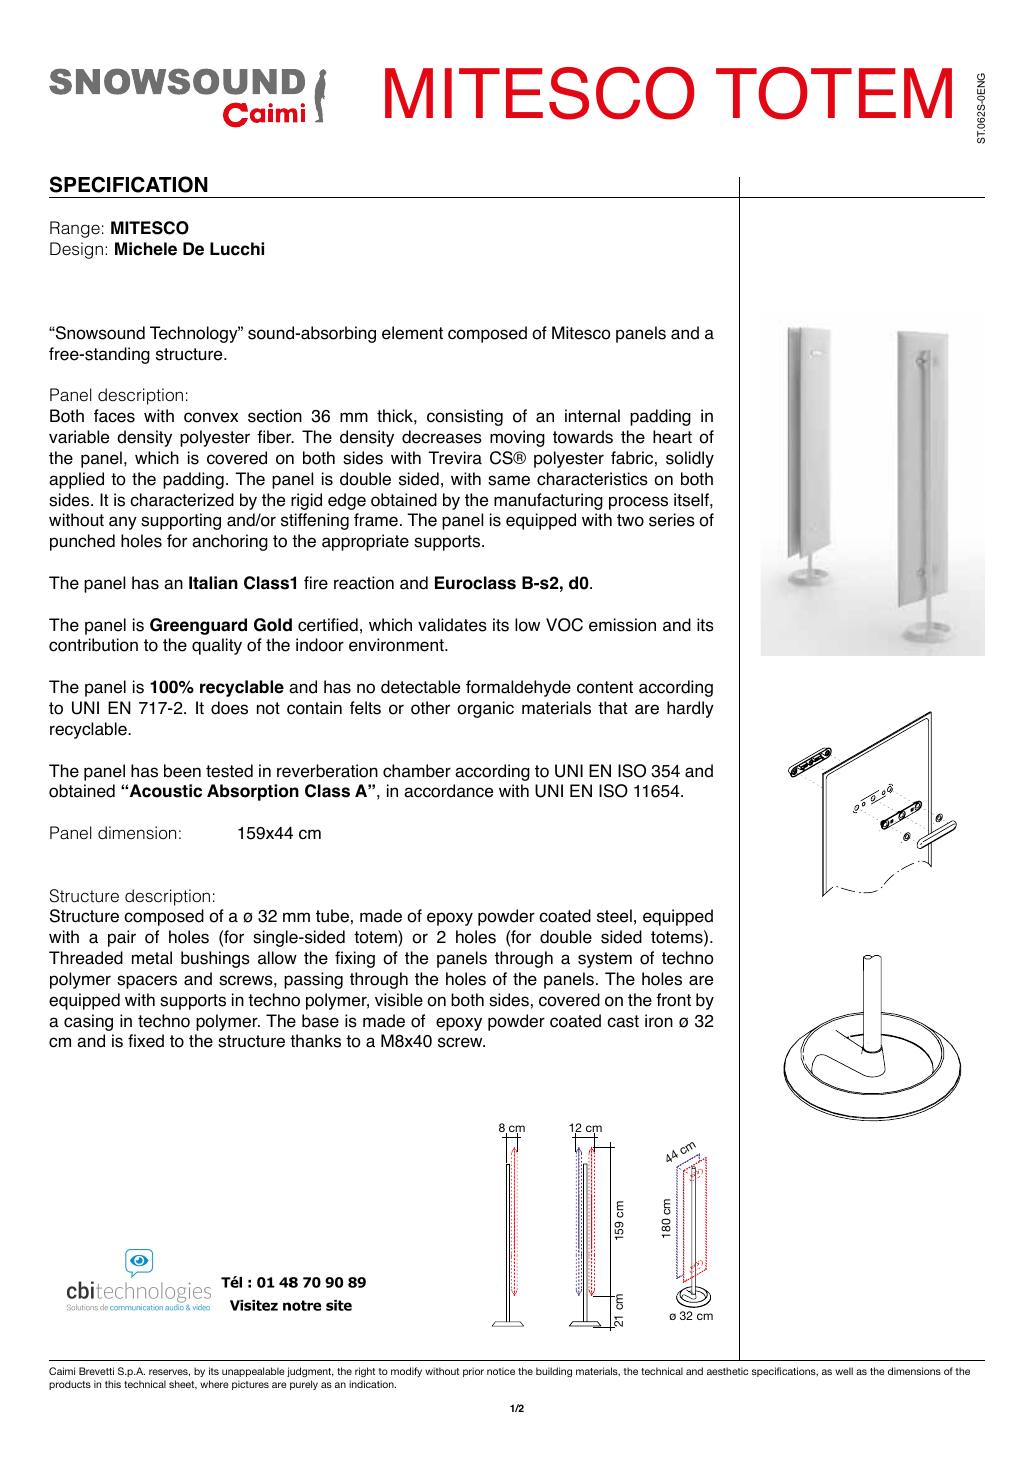  I want to click on frame, so click(376, 520).
